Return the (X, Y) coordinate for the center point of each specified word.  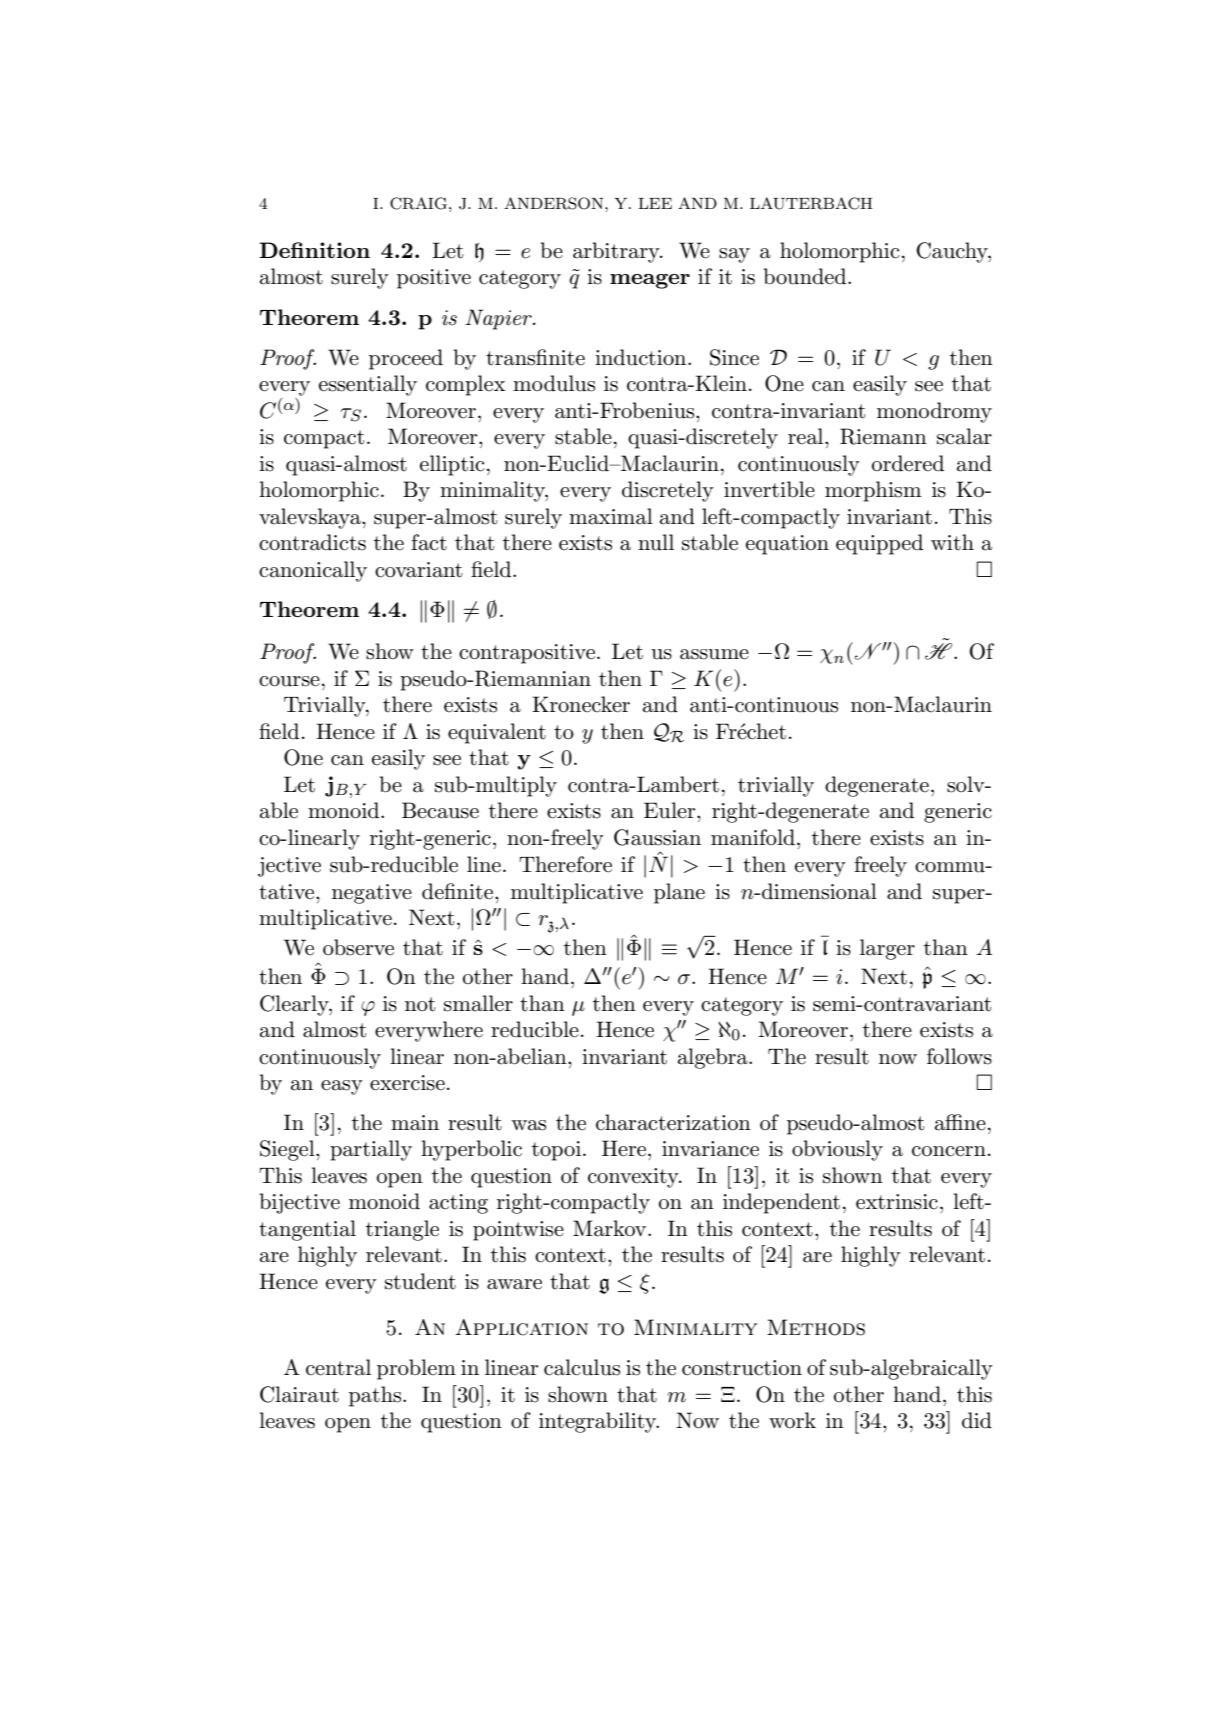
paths (376, 1396)
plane (679, 893)
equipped (879, 544)
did (977, 1420)
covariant (418, 570)
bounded (806, 276)
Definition (314, 250)
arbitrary (617, 252)
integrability (599, 1422)
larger (887, 949)
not (420, 1004)
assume (714, 654)
